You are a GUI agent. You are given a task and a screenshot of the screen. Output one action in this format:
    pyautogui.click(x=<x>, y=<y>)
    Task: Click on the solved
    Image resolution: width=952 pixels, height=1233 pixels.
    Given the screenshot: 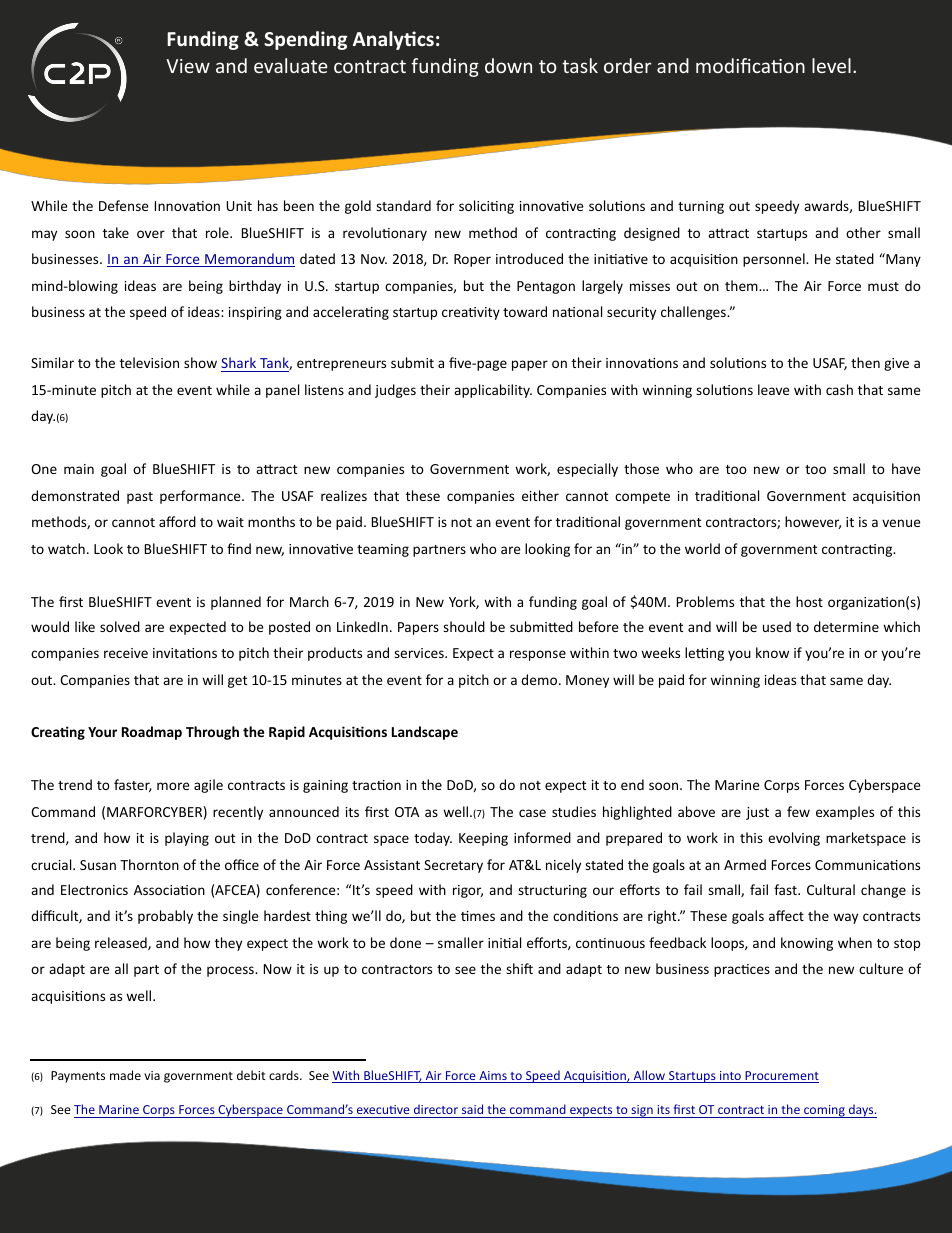 What is the action you would take?
    pyautogui.click(x=120, y=626)
